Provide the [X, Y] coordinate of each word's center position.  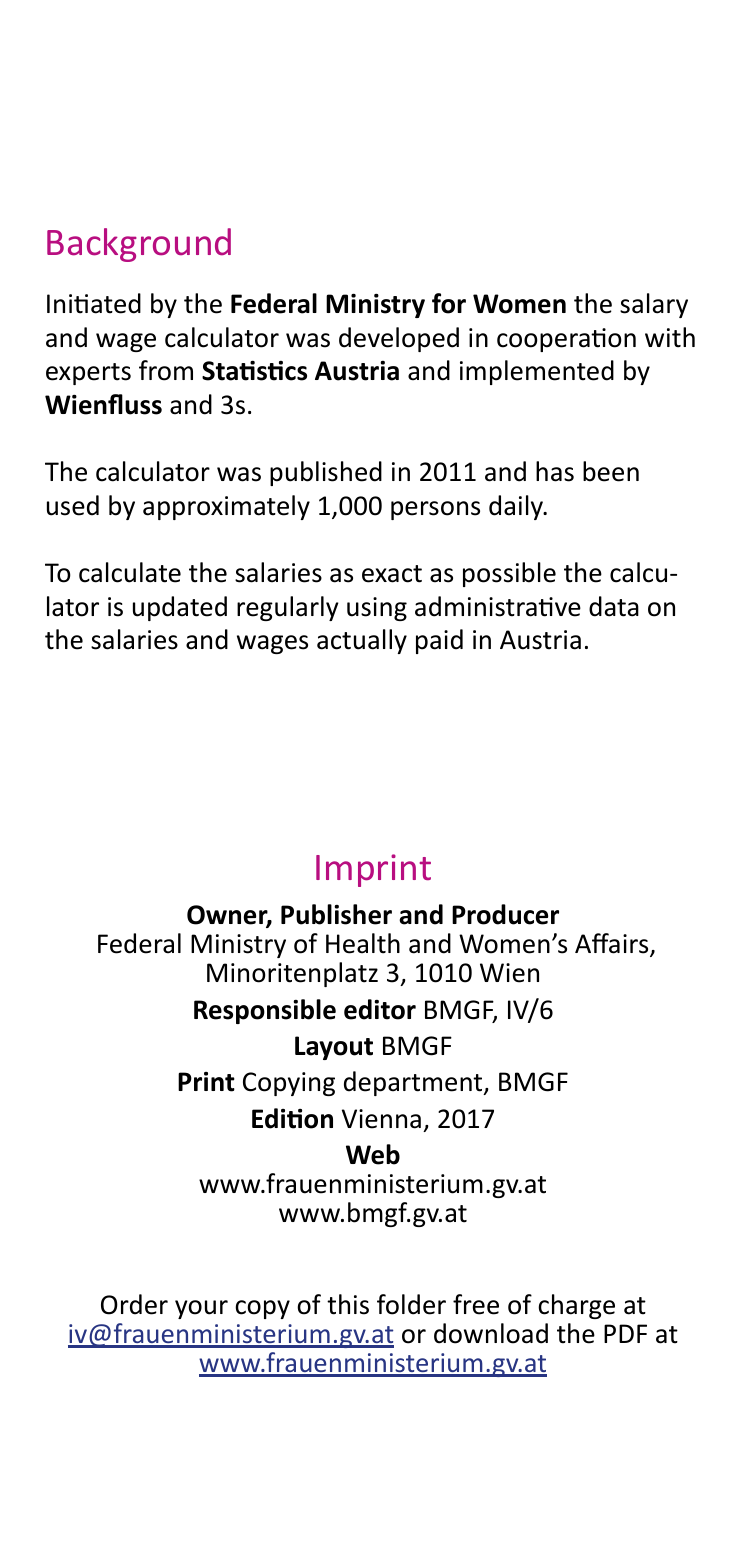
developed [399, 339]
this [348, 1304]
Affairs [613, 944]
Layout [334, 1048]
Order [134, 1304]
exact [392, 574]
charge [576, 1306]
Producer [505, 914]
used [73, 505]
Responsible [265, 1011]
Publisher [336, 914]
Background [139, 245]
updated [180, 608]
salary [654, 305]
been [611, 471]
